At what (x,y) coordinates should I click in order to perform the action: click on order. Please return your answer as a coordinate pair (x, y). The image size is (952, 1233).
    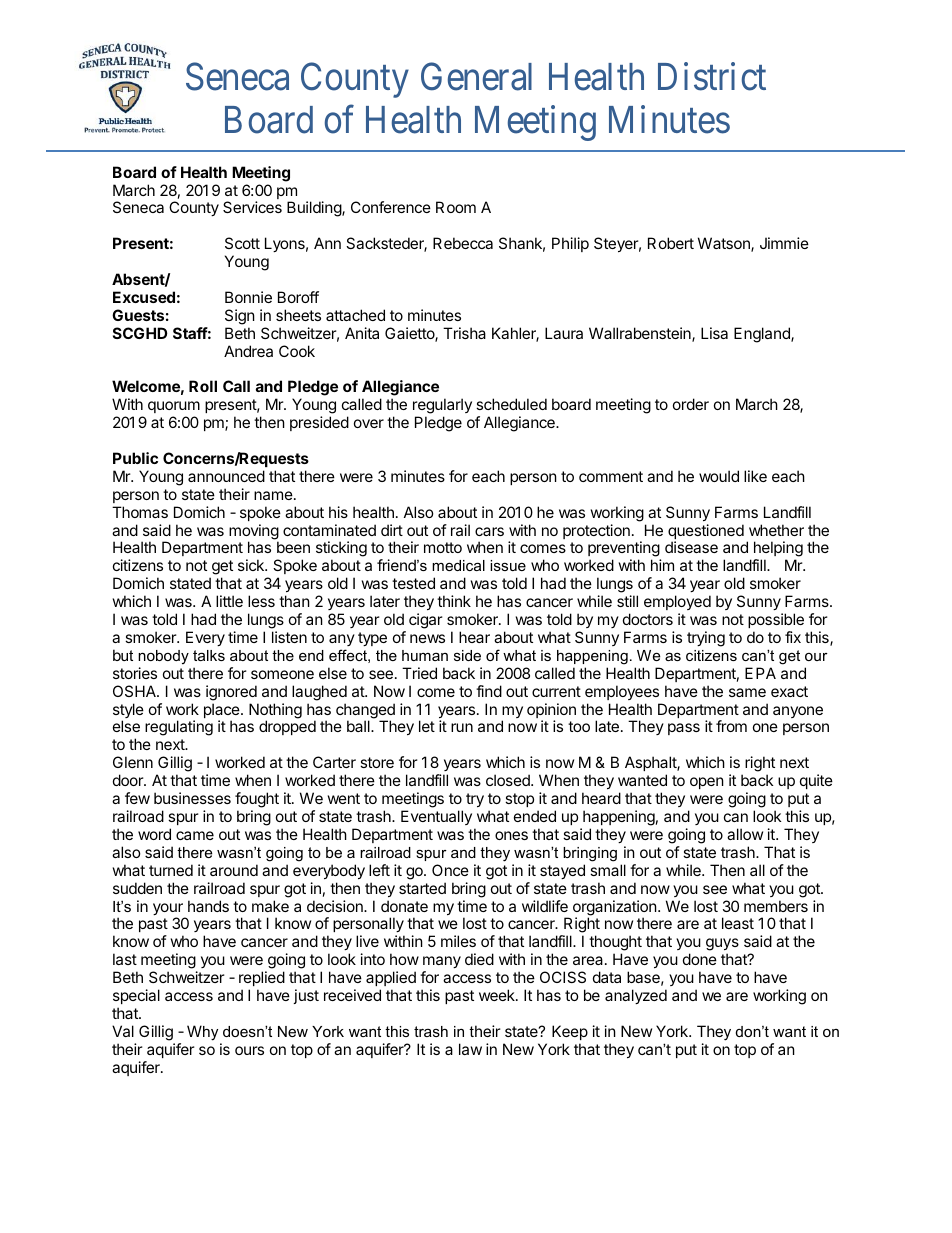
    Looking at the image, I should click on (691, 404).
